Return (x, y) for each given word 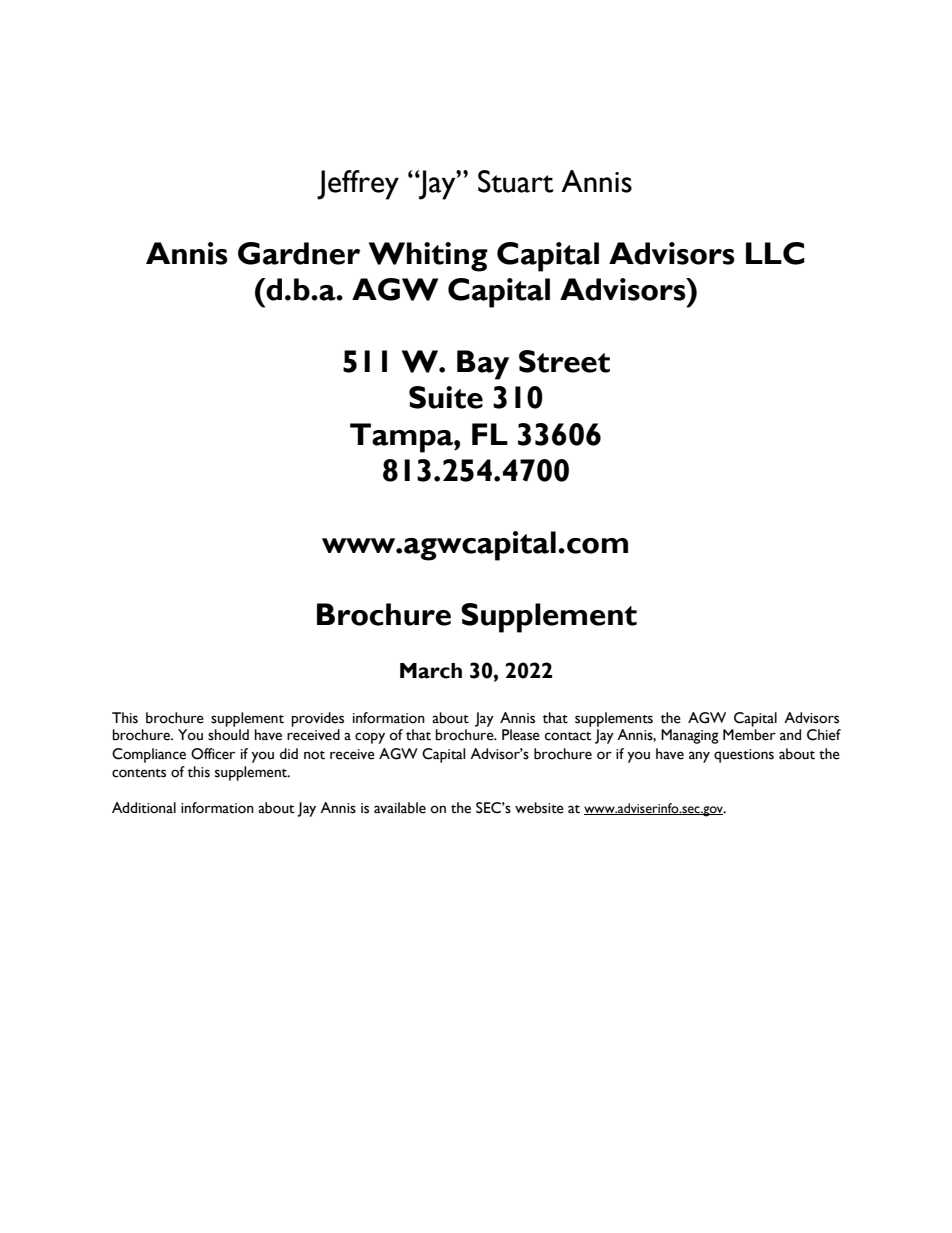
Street (564, 361)
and (790, 735)
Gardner (299, 253)
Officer (213, 754)
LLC (775, 253)
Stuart (515, 181)
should (228, 735)
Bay (483, 365)
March (431, 671)
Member (749, 735)
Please (521, 735)
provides (317, 719)
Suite (446, 397)
